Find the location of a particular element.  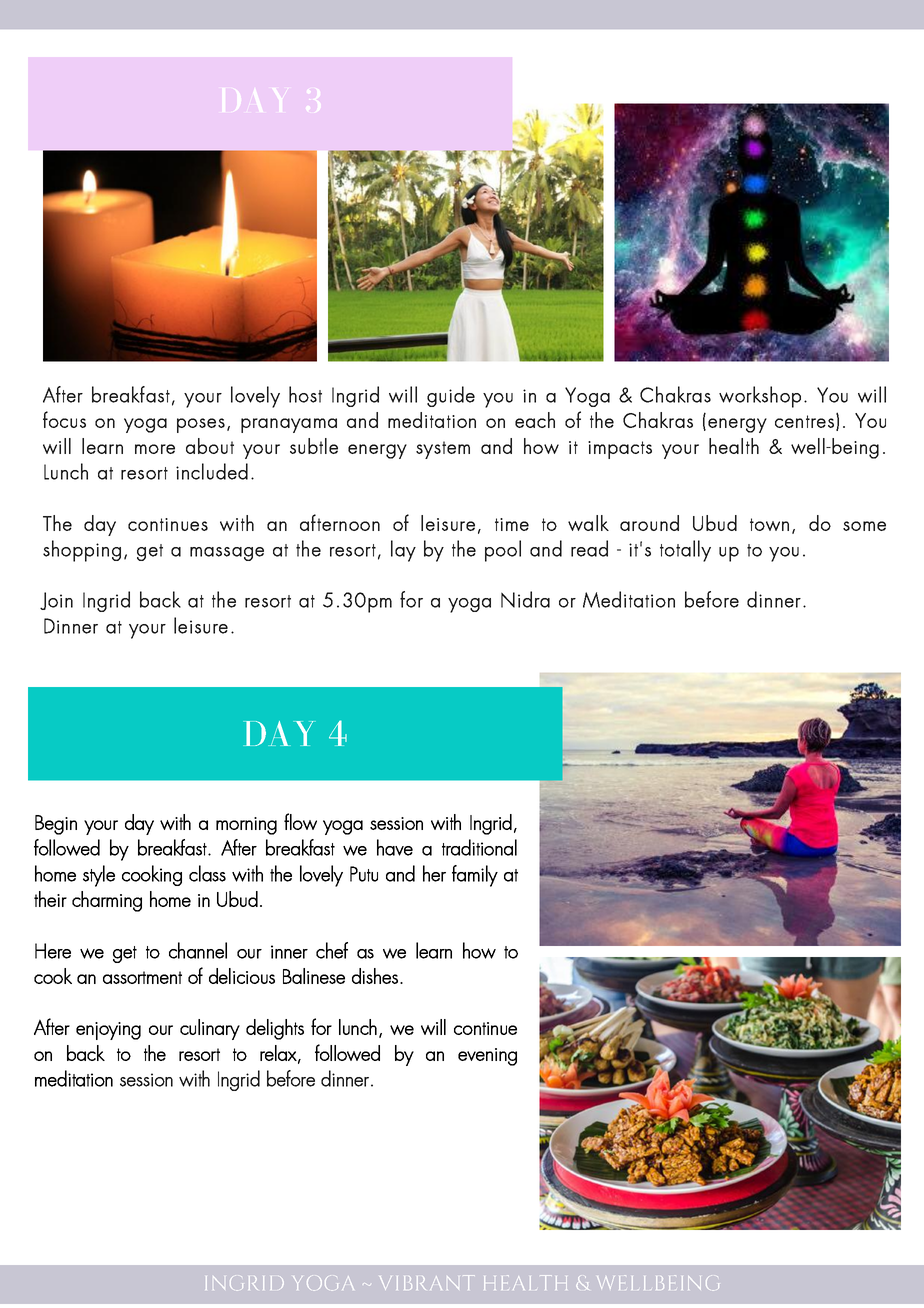

Join is located at coordinates (56, 601).
